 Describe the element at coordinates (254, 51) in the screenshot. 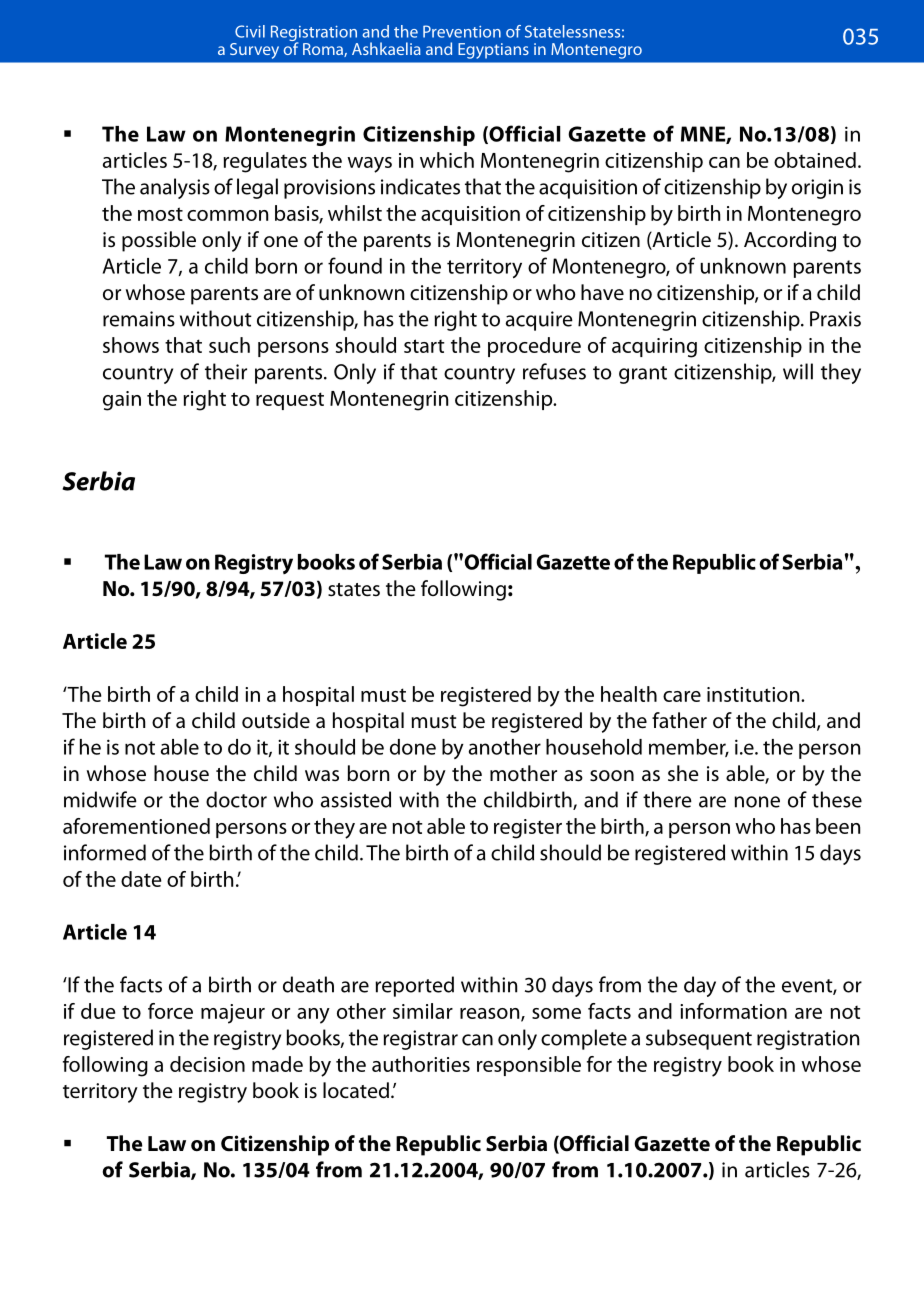

I see `Survey` at that location.
